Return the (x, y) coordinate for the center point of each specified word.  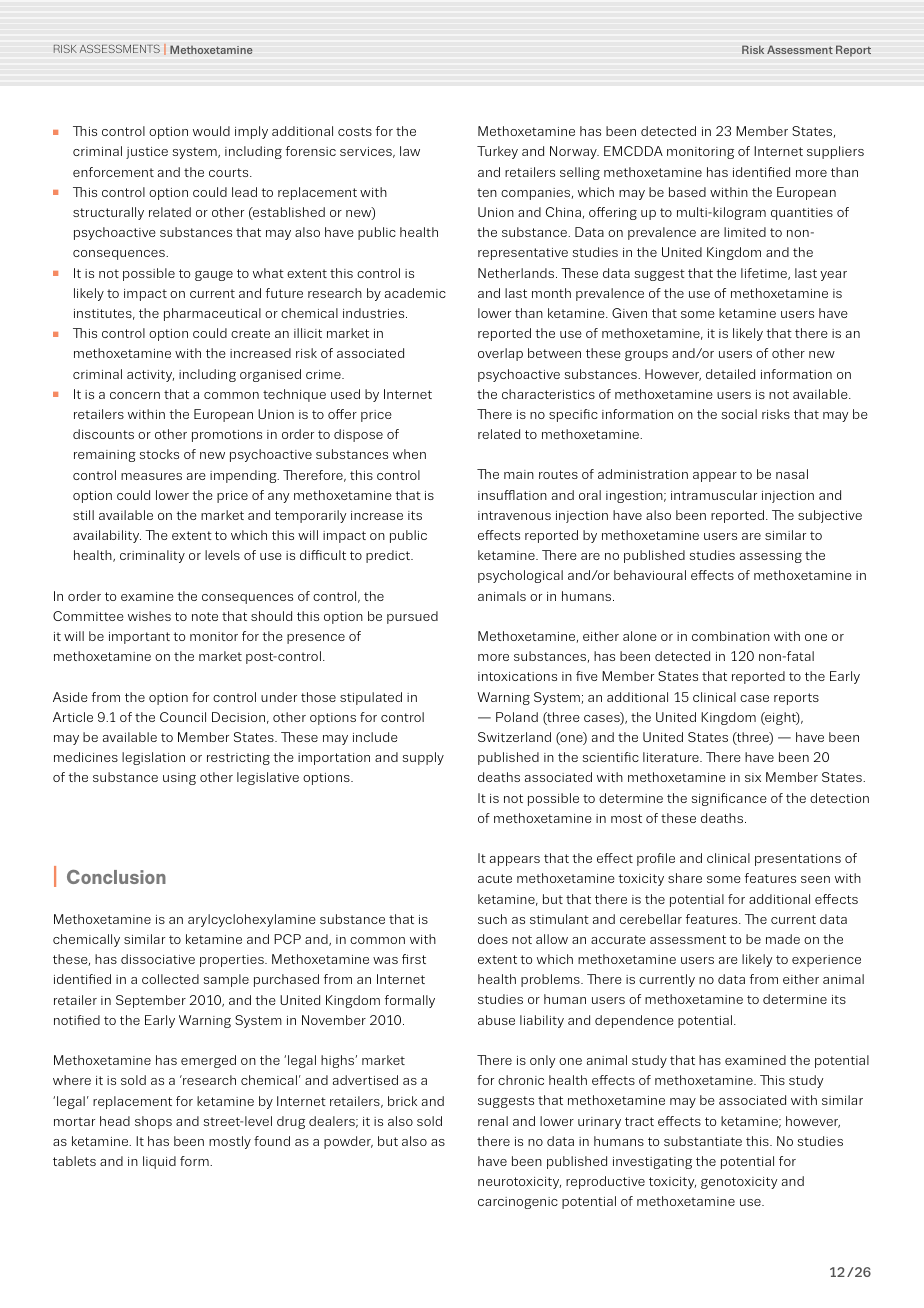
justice (147, 153)
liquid (159, 1162)
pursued (412, 617)
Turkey (497, 152)
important (139, 638)
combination (731, 636)
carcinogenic (518, 1203)
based (687, 192)
